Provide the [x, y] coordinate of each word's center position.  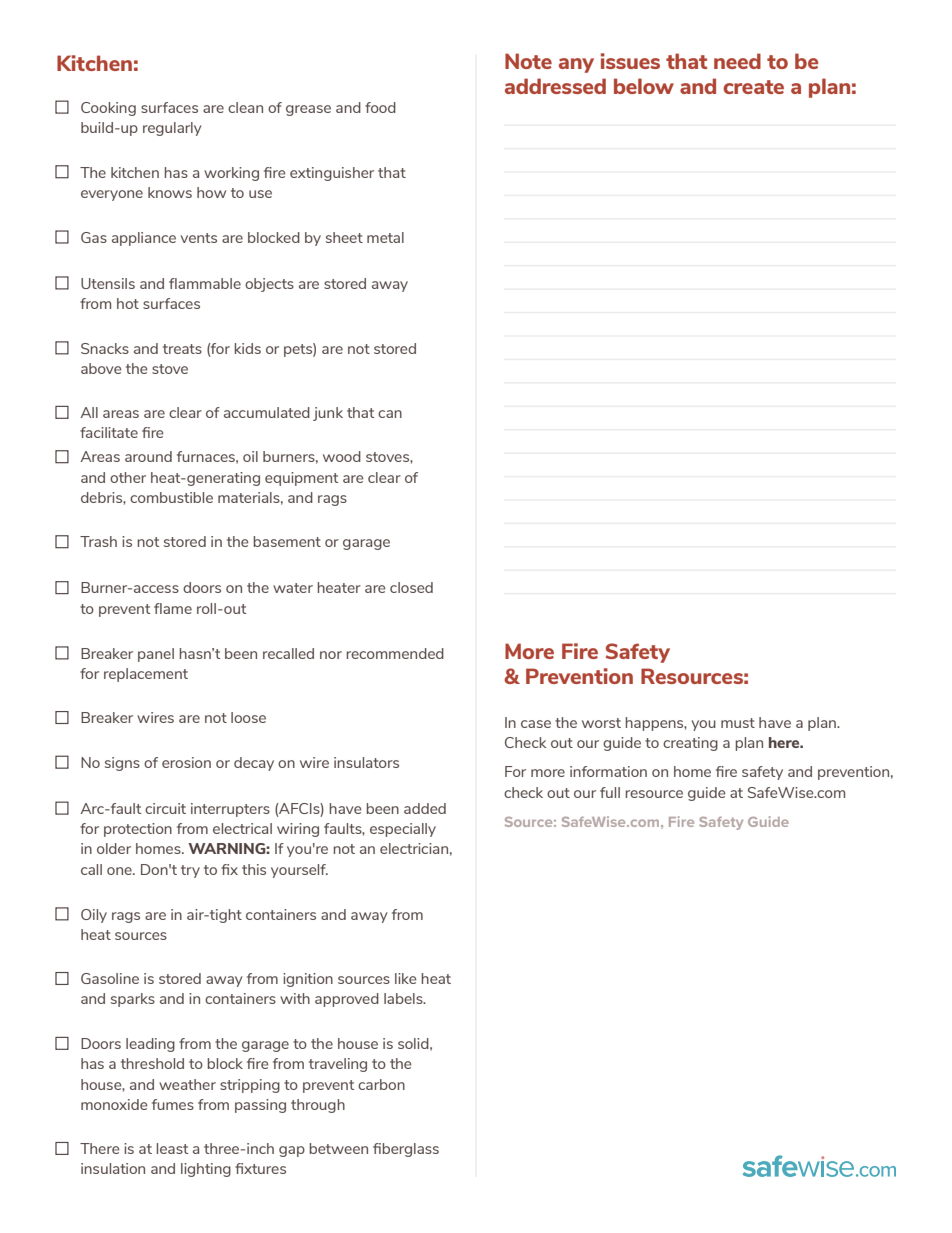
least [172, 1148]
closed [411, 587]
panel [156, 655]
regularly [172, 129]
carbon [381, 1084]
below [644, 86]
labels [404, 998]
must [738, 723]
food [380, 107]
